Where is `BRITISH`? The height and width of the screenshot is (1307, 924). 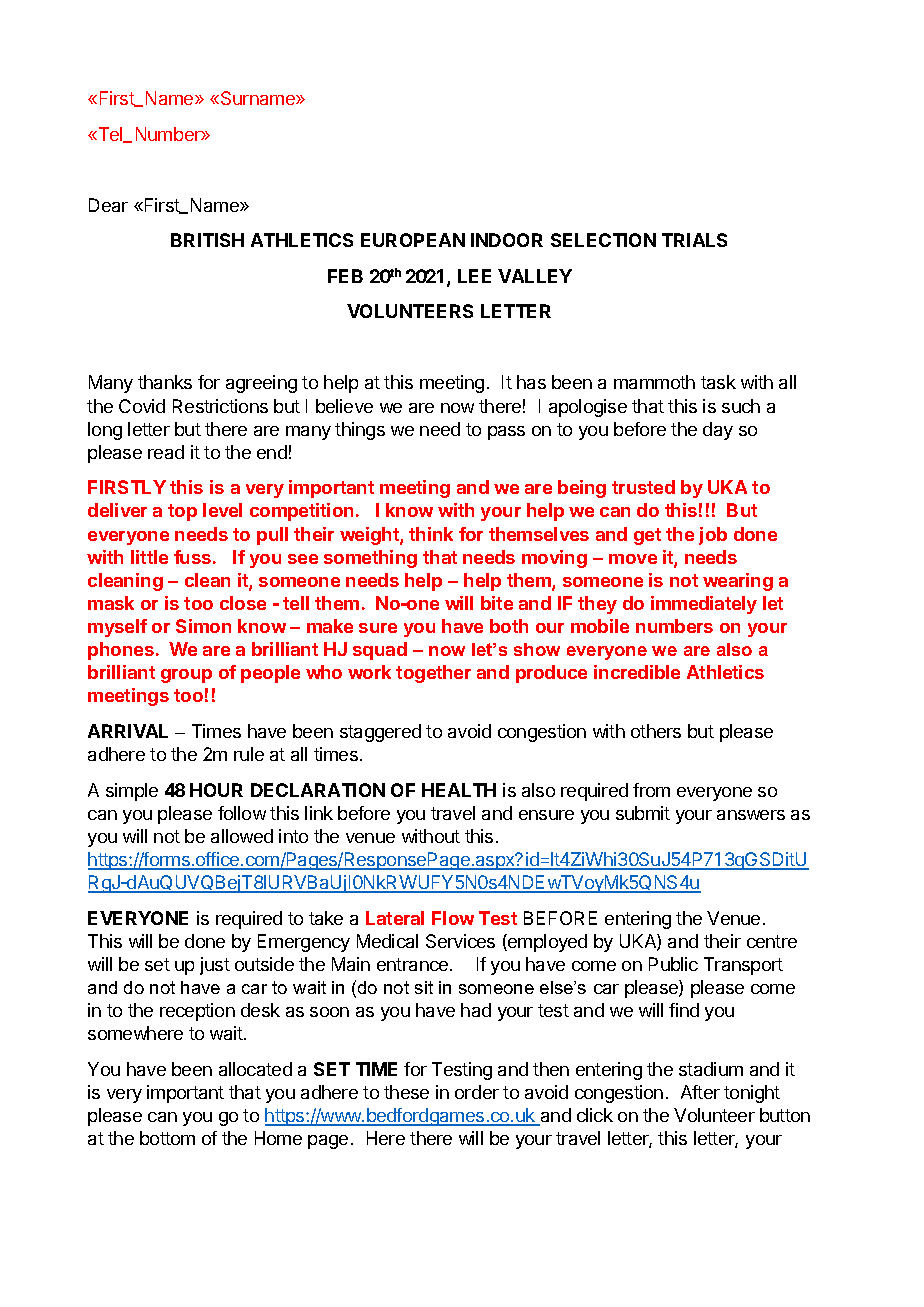 BRITISH is located at coordinates (207, 240).
